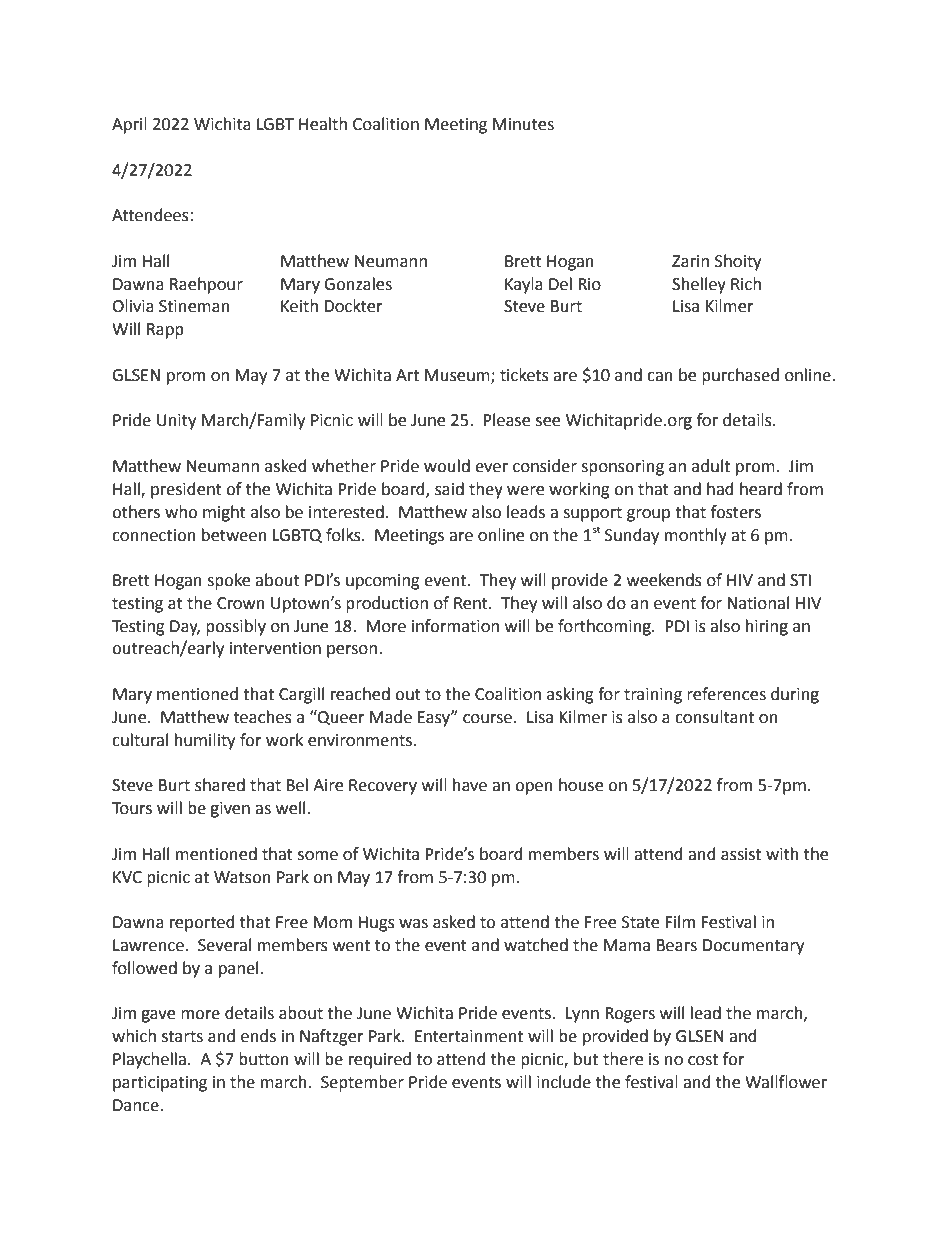  What do you see at coordinates (469, 1036) in the image?
I see `Entertainment` at bounding box center [469, 1036].
